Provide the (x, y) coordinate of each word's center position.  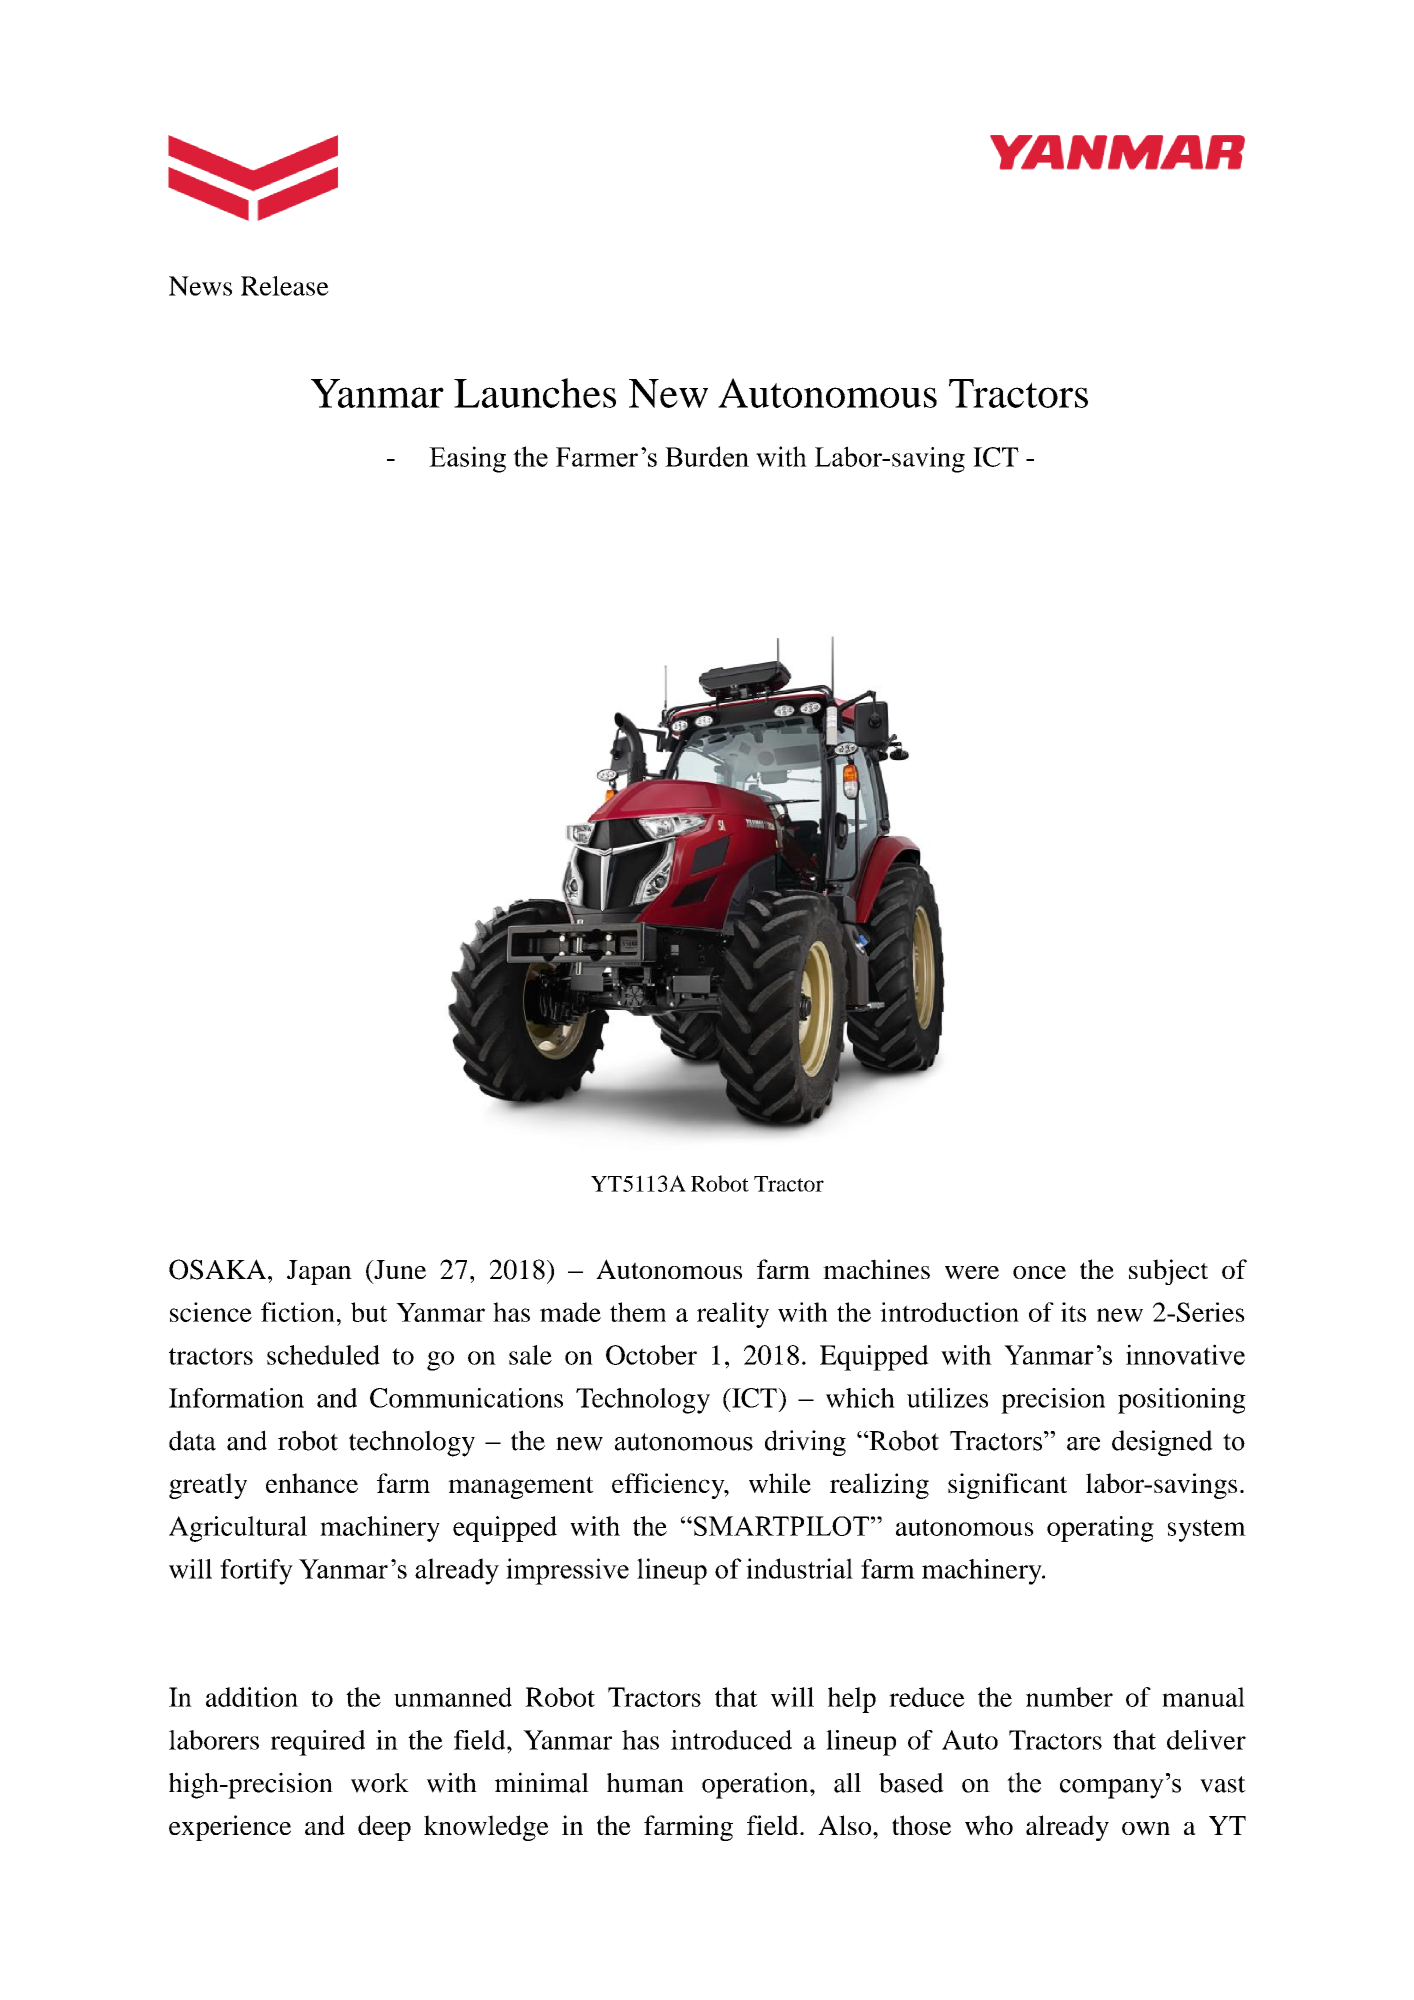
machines (876, 1269)
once (1039, 1272)
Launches (535, 393)
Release (285, 286)
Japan (319, 1272)
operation (756, 1785)
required (318, 1743)
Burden (707, 456)
